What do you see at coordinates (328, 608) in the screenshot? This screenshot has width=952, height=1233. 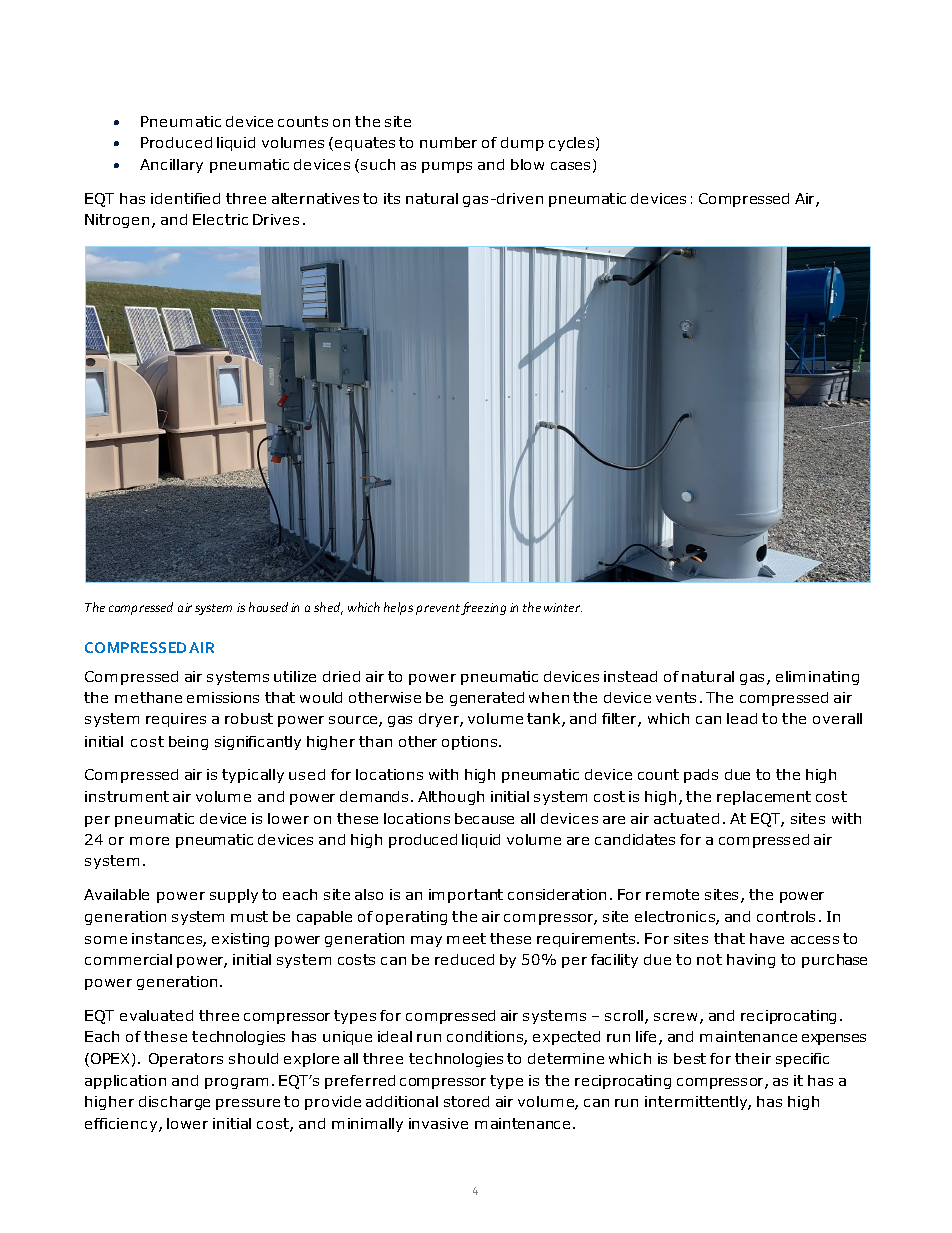 I see `shed` at bounding box center [328, 608].
